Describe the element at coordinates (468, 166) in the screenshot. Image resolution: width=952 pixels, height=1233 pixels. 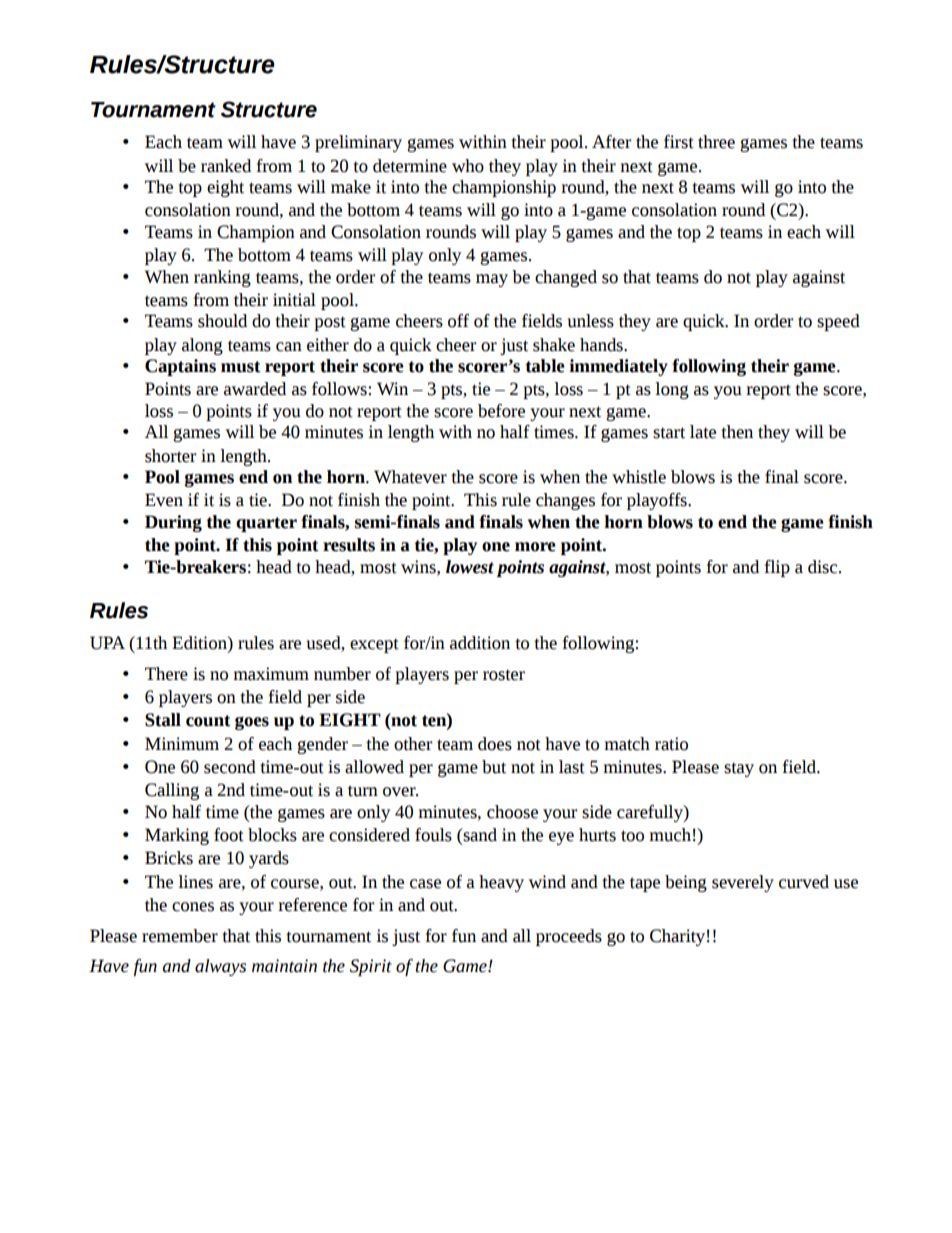
I see `who` at that location.
